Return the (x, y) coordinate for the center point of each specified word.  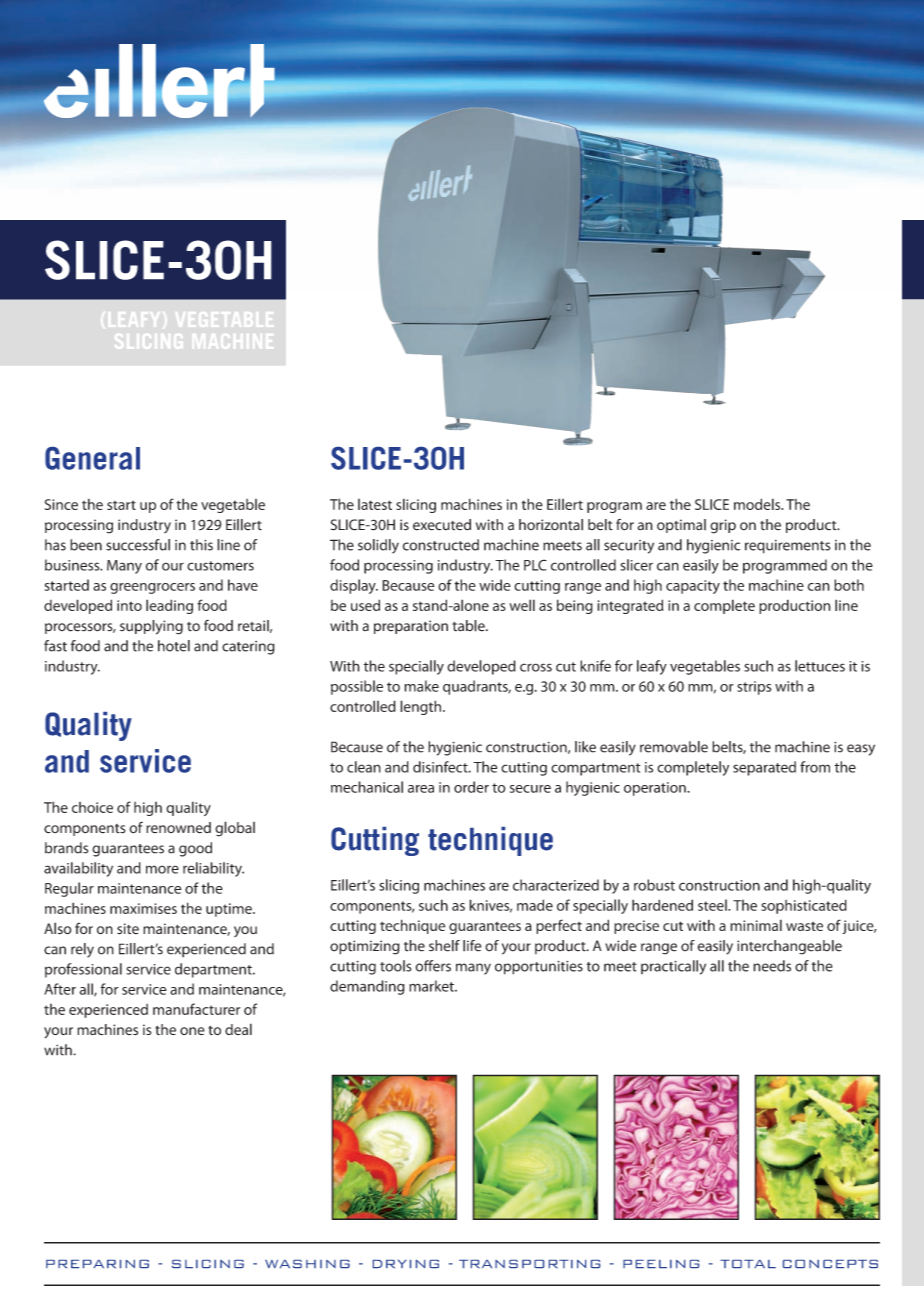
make (421, 686)
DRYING (406, 1264)
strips (754, 688)
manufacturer (196, 1009)
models (758, 504)
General (92, 458)
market (432, 986)
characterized (556, 885)
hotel (174, 646)
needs (772, 966)
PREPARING (97, 1264)
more (162, 869)
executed (442, 525)
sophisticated (804, 906)
